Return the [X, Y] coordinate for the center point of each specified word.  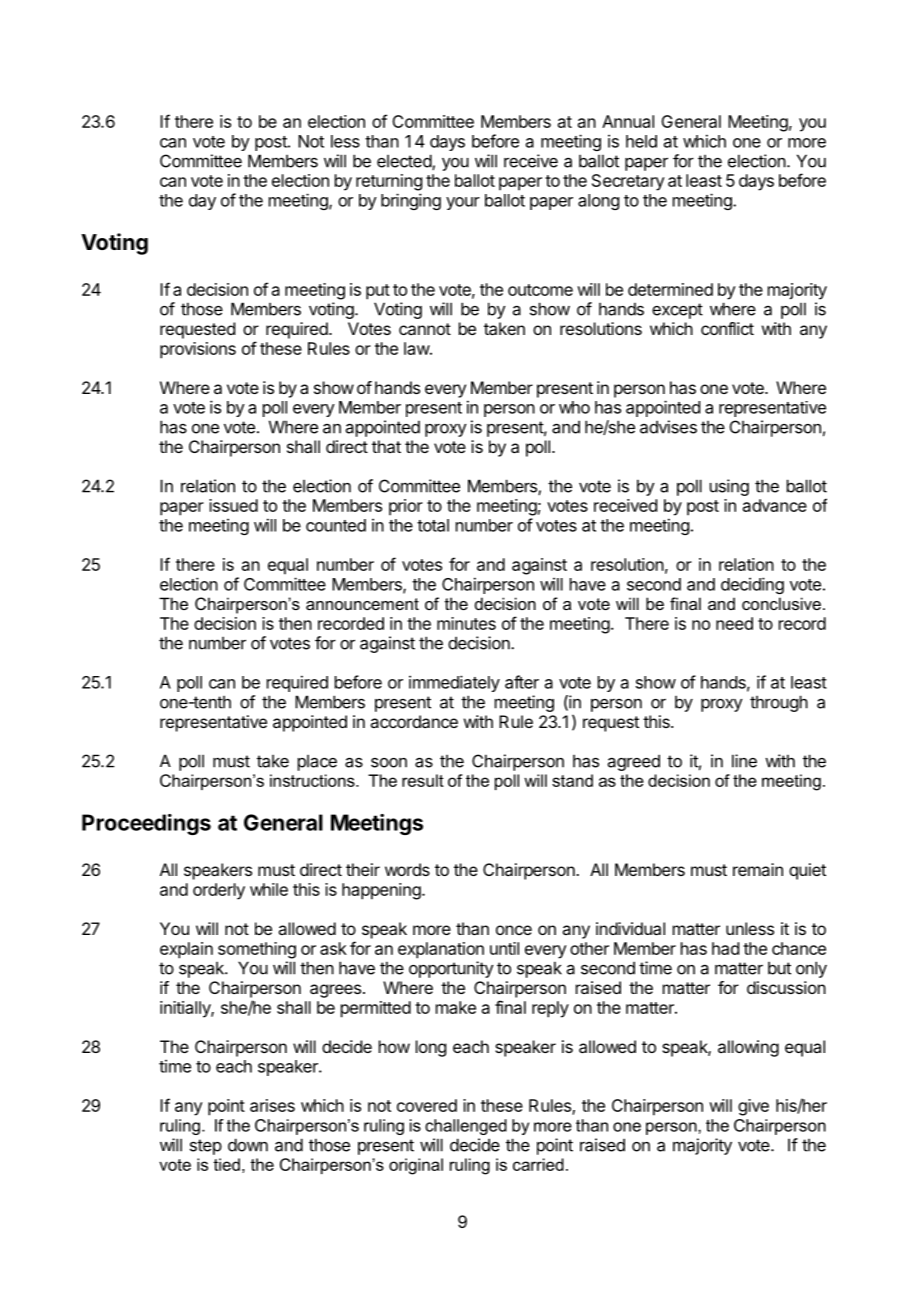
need [734, 623]
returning [389, 182]
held [641, 141]
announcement [362, 604]
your [463, 203]
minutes [466, 623]
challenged [466, 1127]
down [248, 1145]
